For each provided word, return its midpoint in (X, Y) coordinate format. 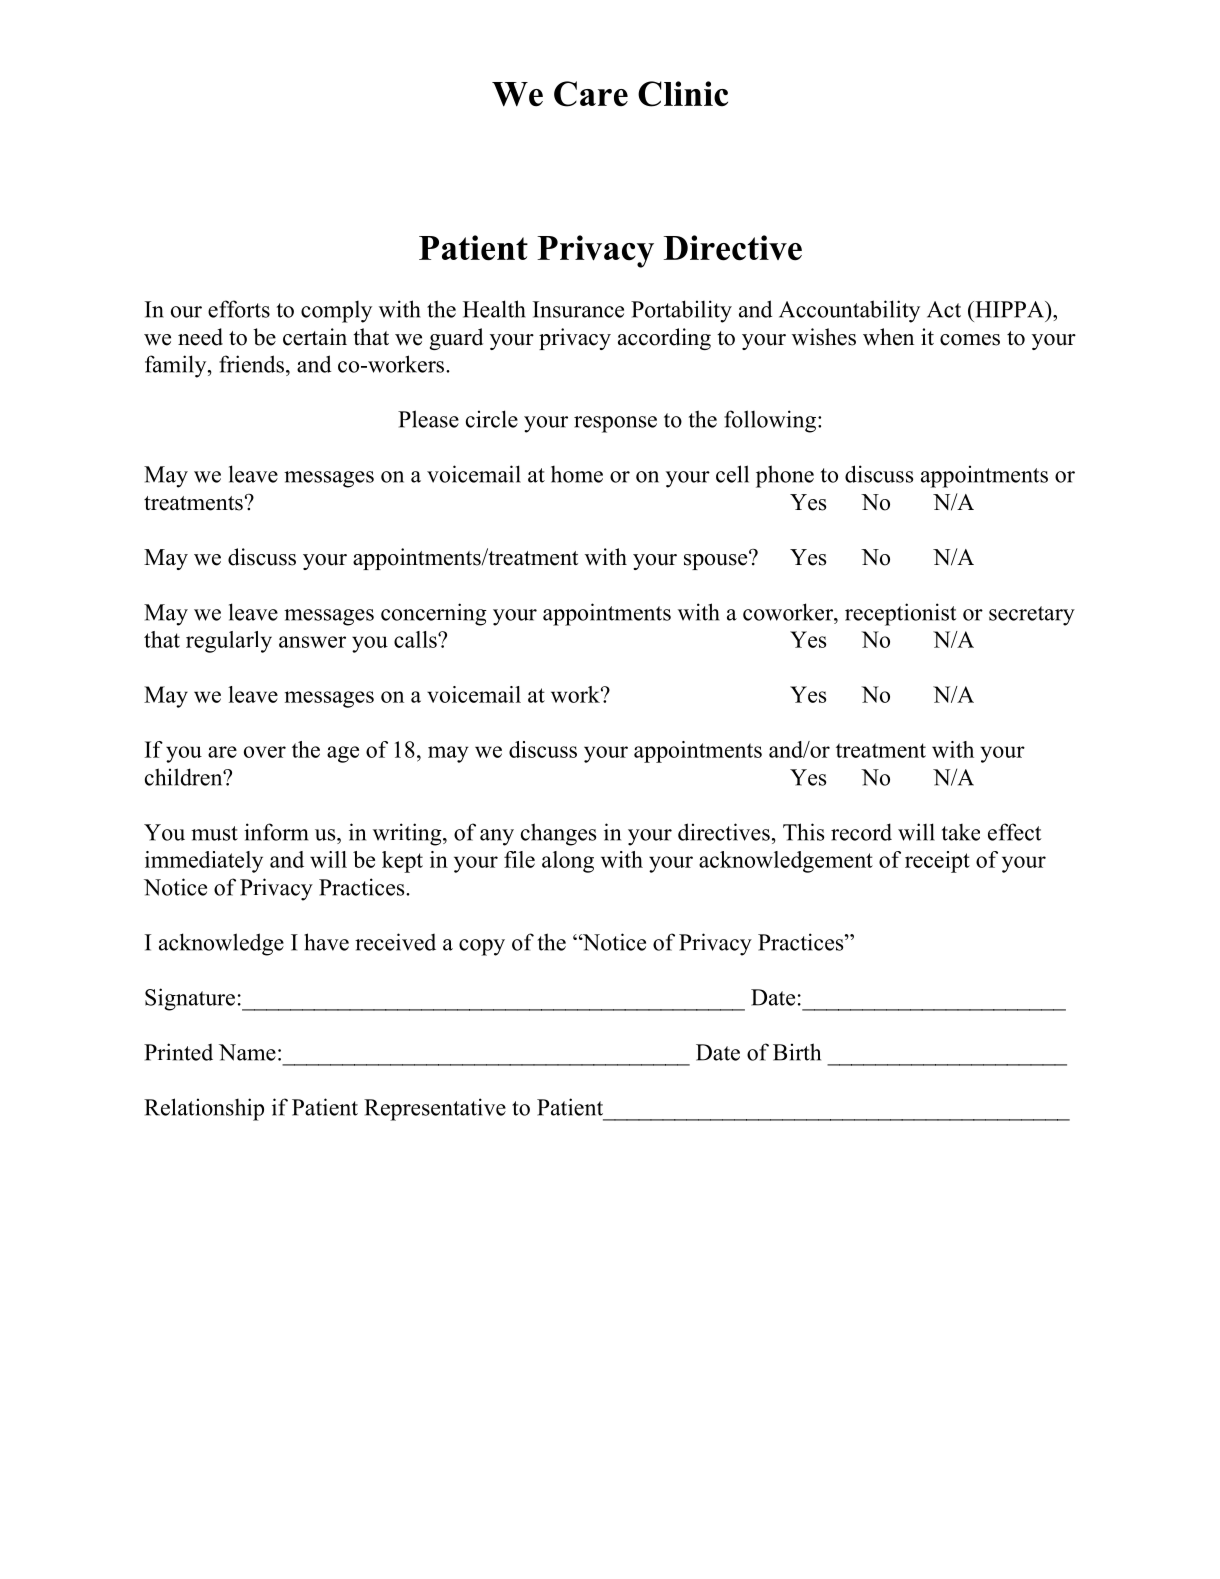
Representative (435, 1109)
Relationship (204, 1109)
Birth (797, 1052)
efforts (239, 309)
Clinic (683, 94)
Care (591, 94)
